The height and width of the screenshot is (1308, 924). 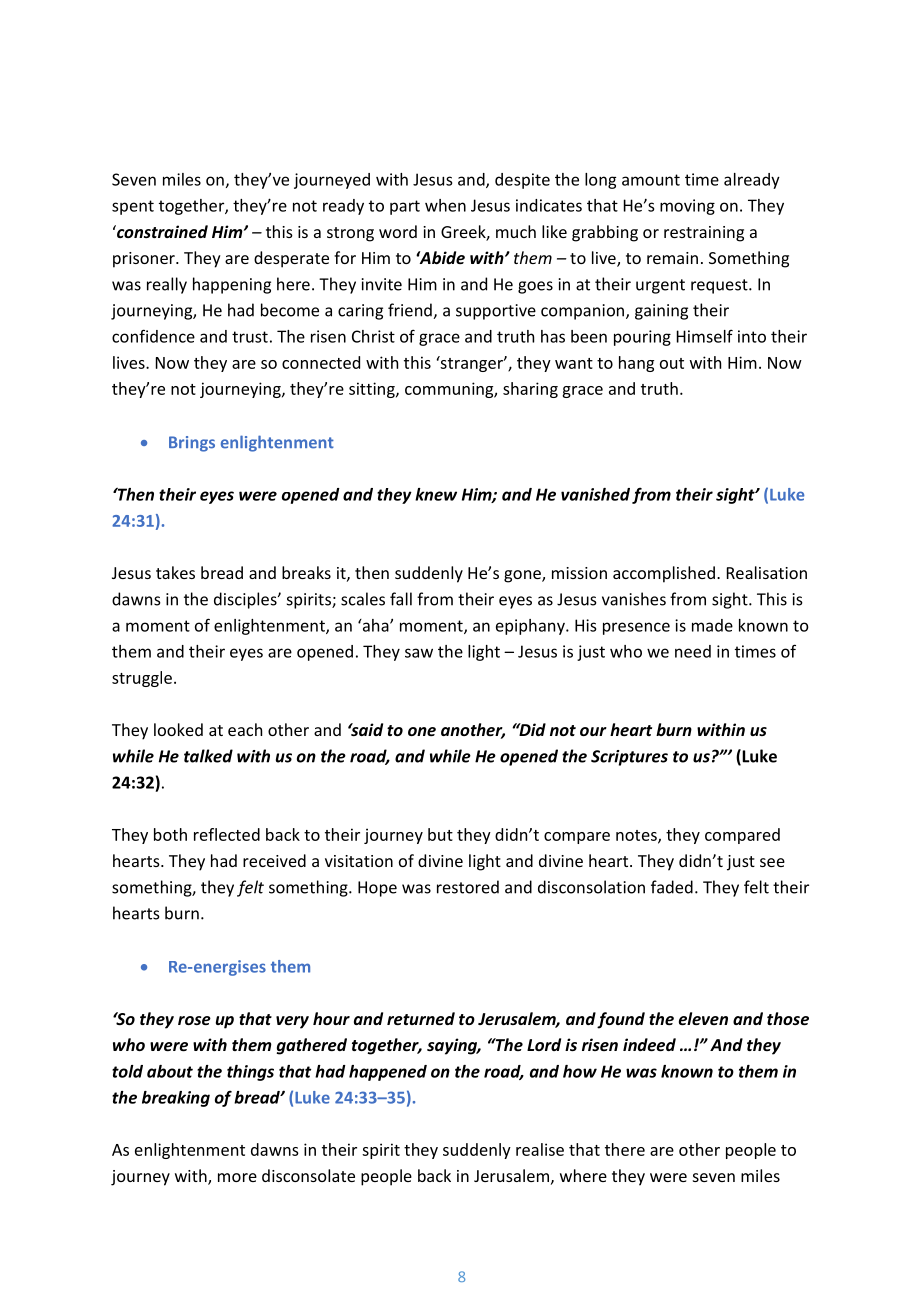 What do you see at coordinates (445, 205) in the screenshot?
I see `when` at bounding box center [445, 205].
